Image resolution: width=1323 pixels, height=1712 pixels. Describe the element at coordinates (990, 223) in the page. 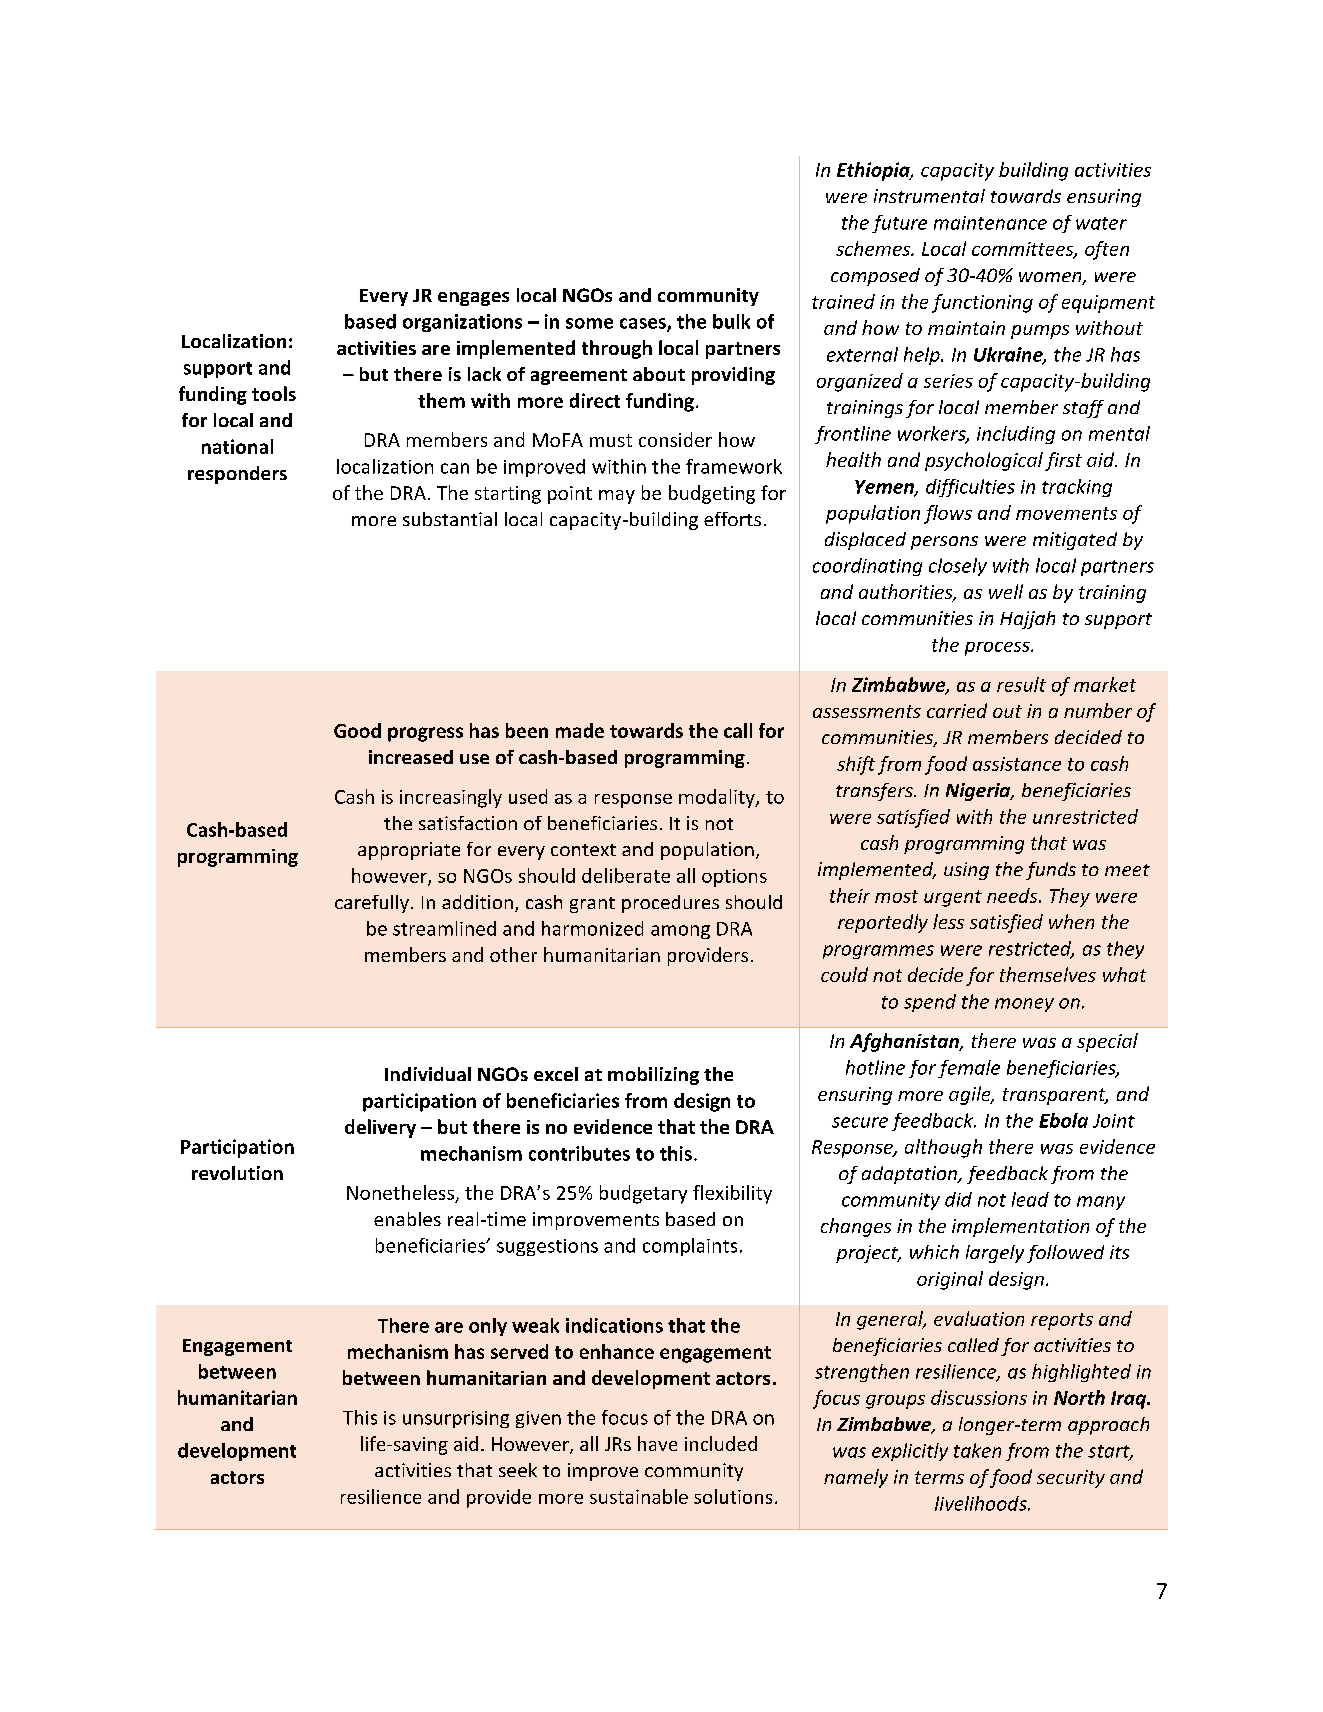

I see `maintenance` at that location.
